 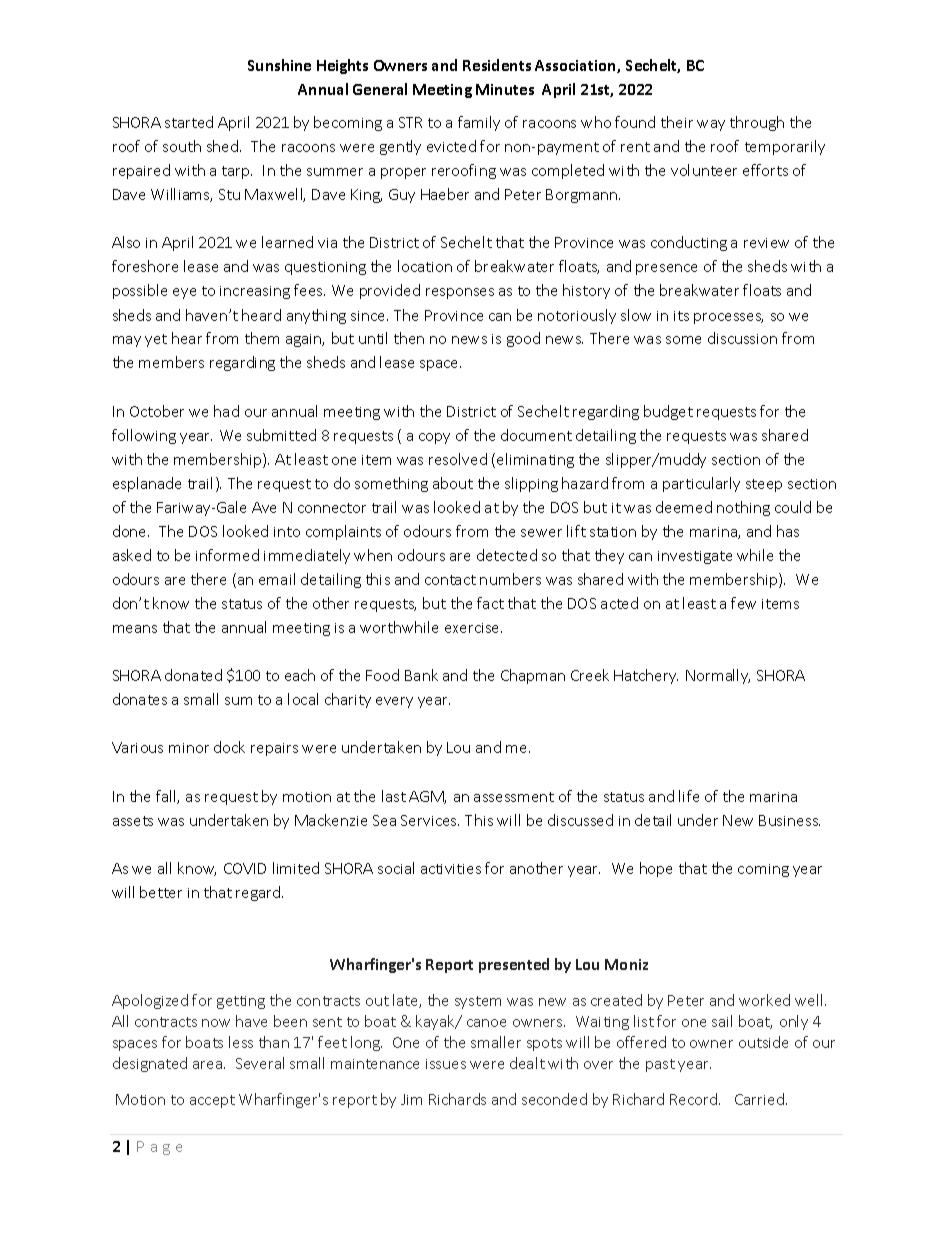 I want to click on their, so click(x=677, y=122).
